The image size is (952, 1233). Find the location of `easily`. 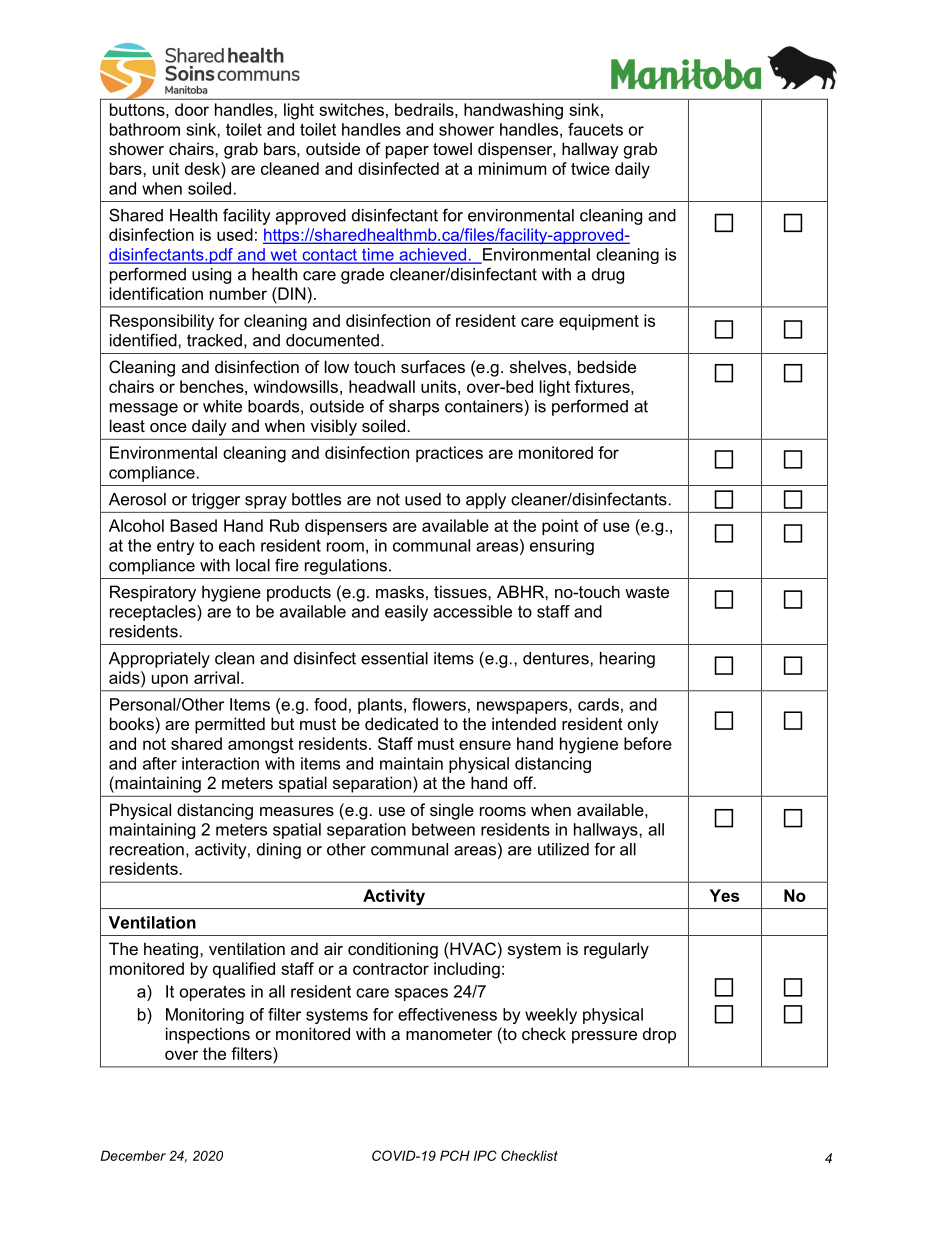

easily is located at coordinates (406, 613).
